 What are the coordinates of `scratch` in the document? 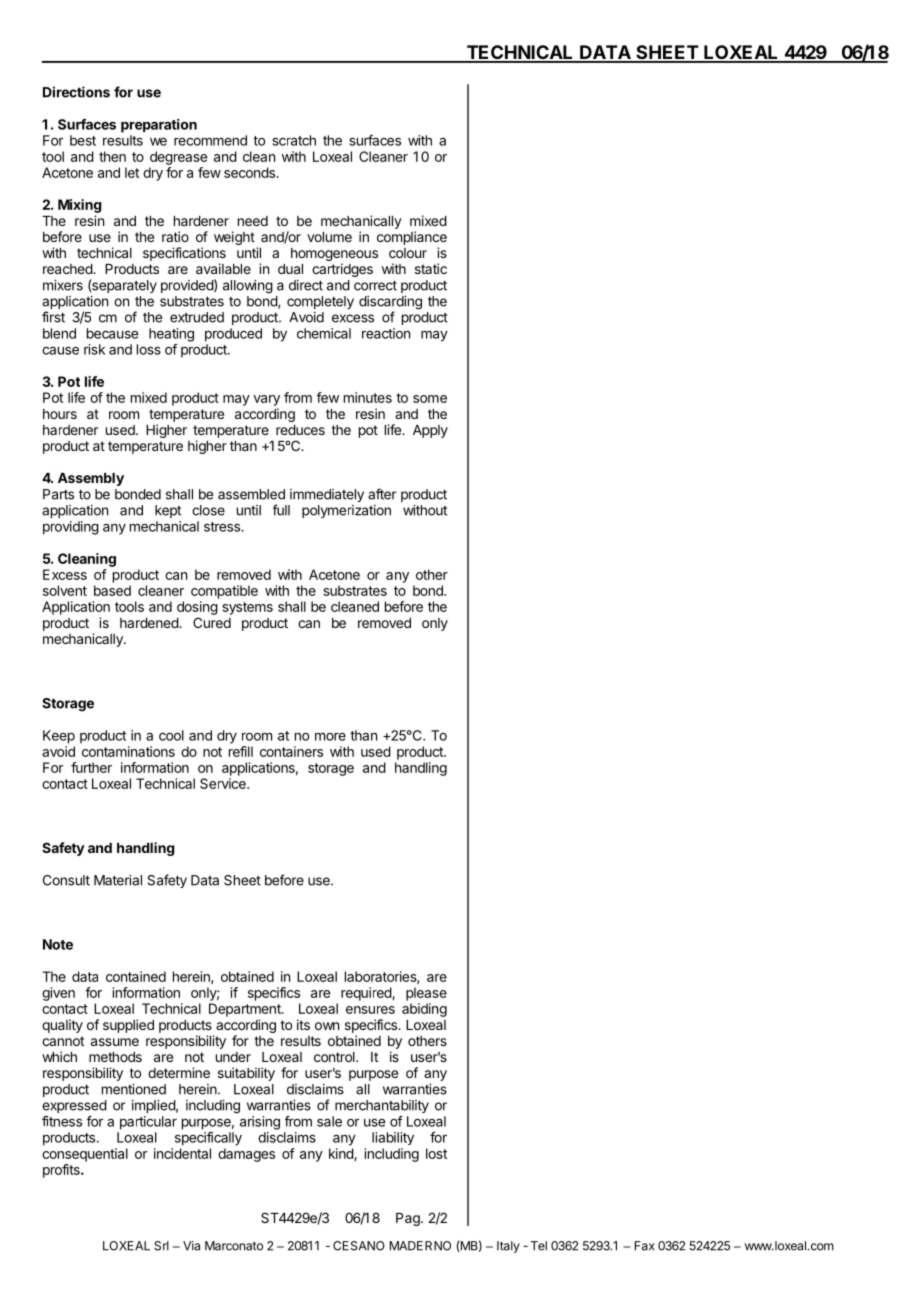 It's located at (294, 140).
